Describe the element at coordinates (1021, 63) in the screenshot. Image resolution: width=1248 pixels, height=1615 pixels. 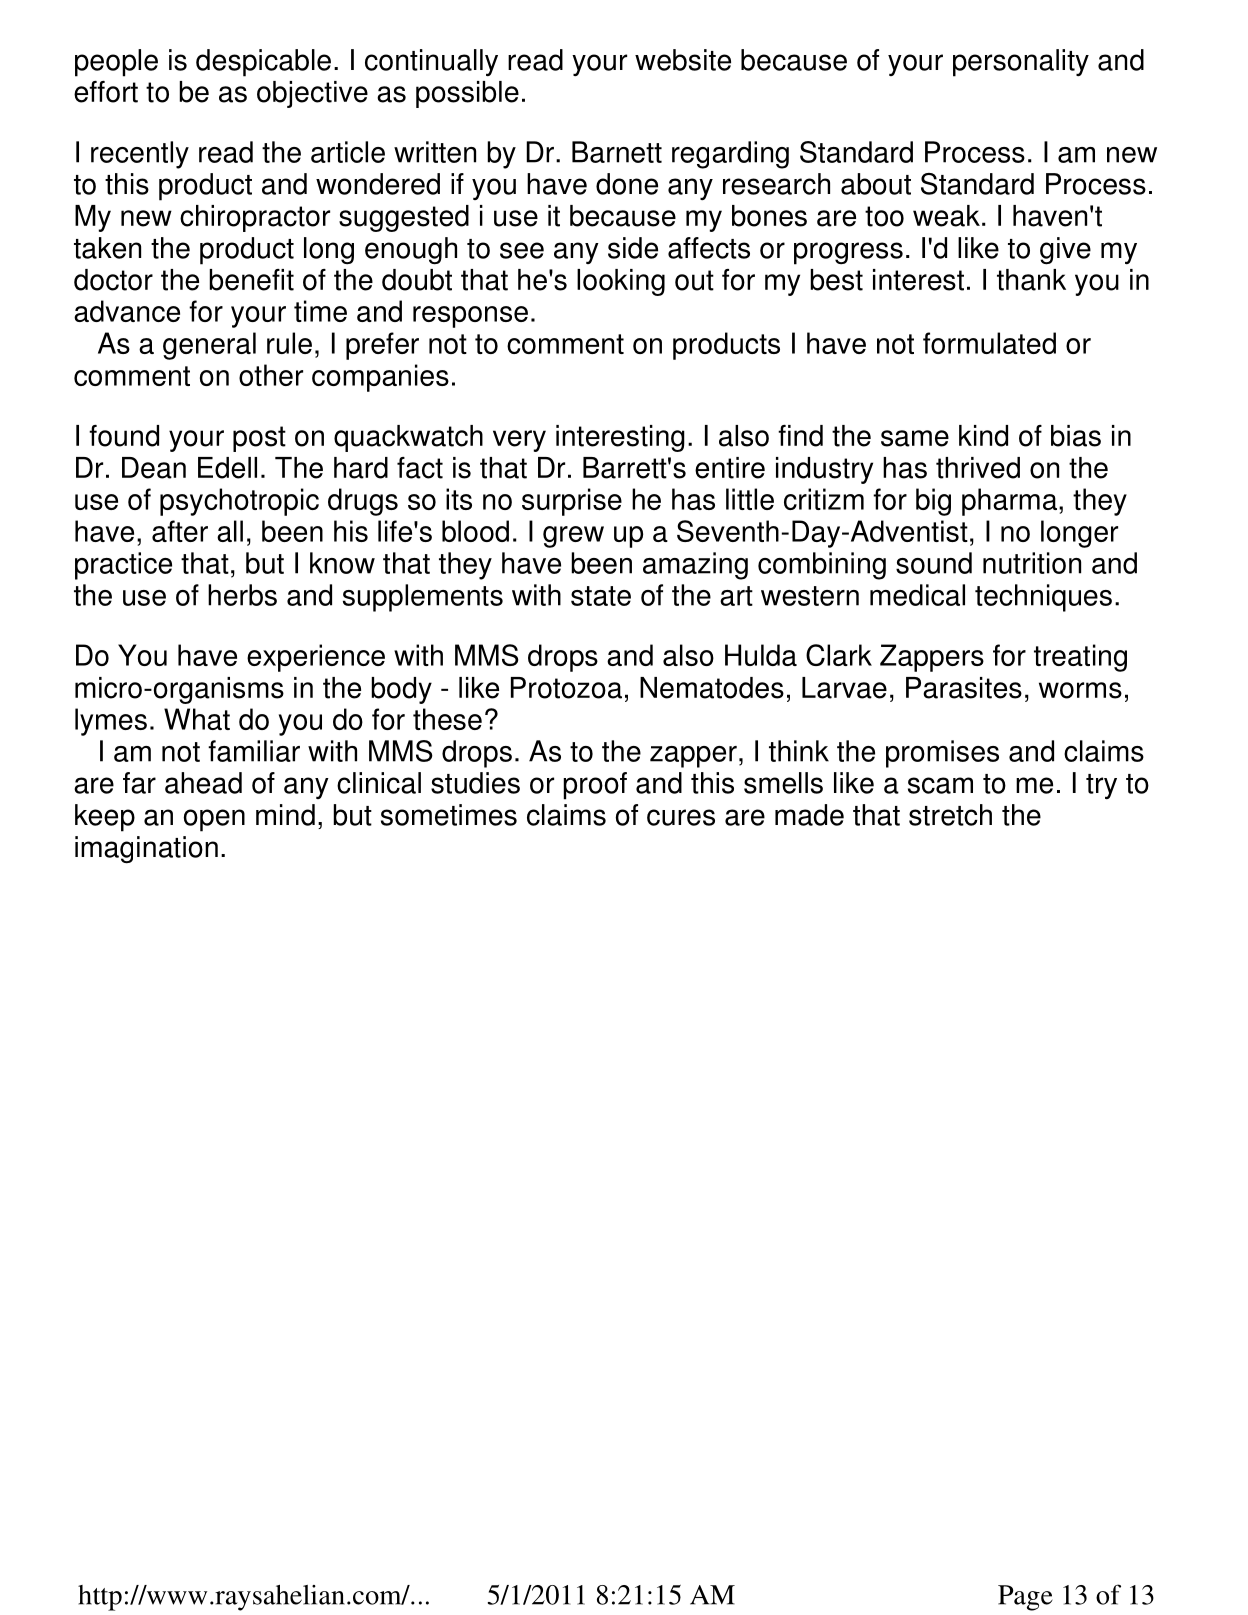
I see `personality` at that location.
